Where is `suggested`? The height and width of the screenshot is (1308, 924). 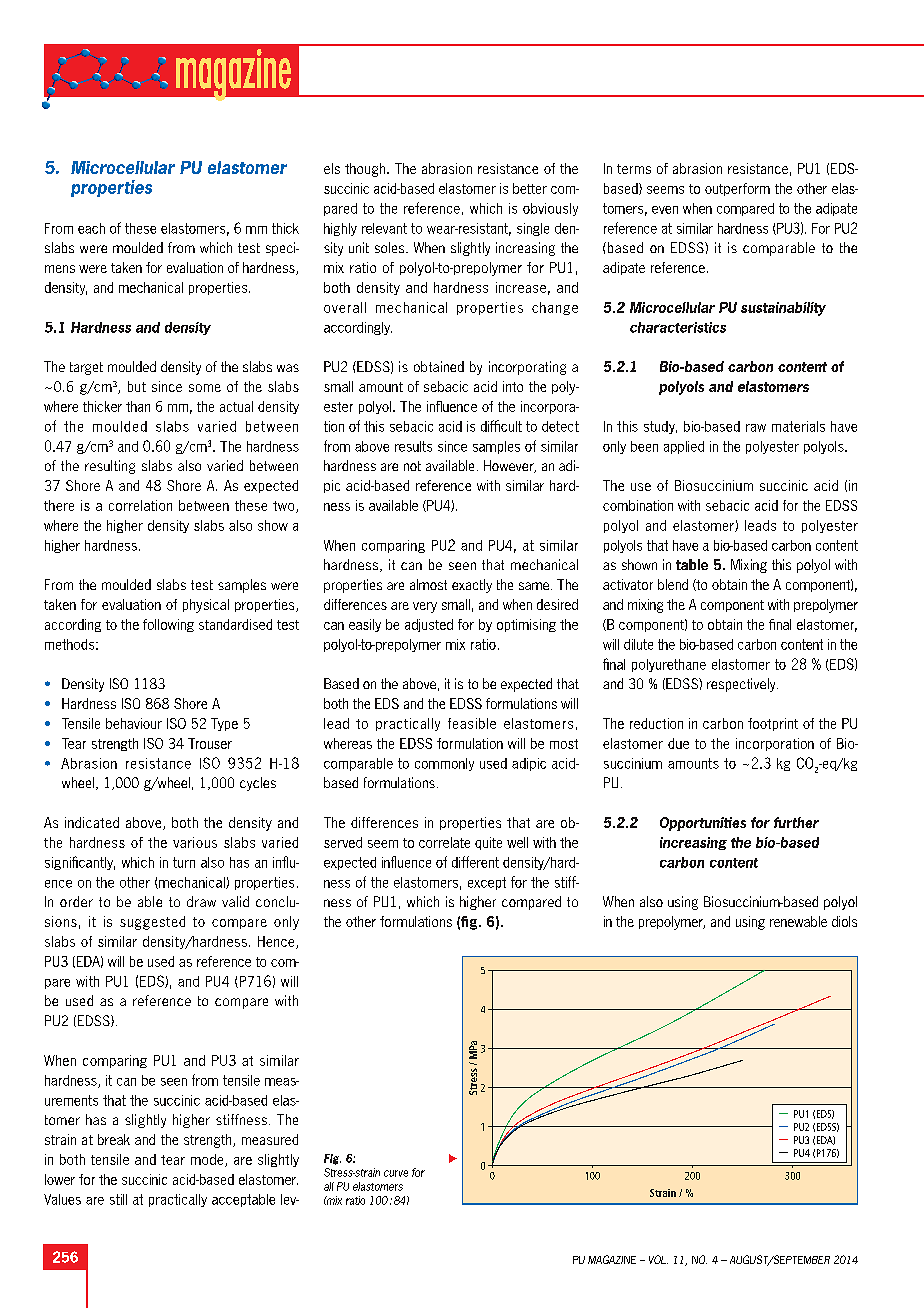
suggested is located at coordinates (152, 923).
